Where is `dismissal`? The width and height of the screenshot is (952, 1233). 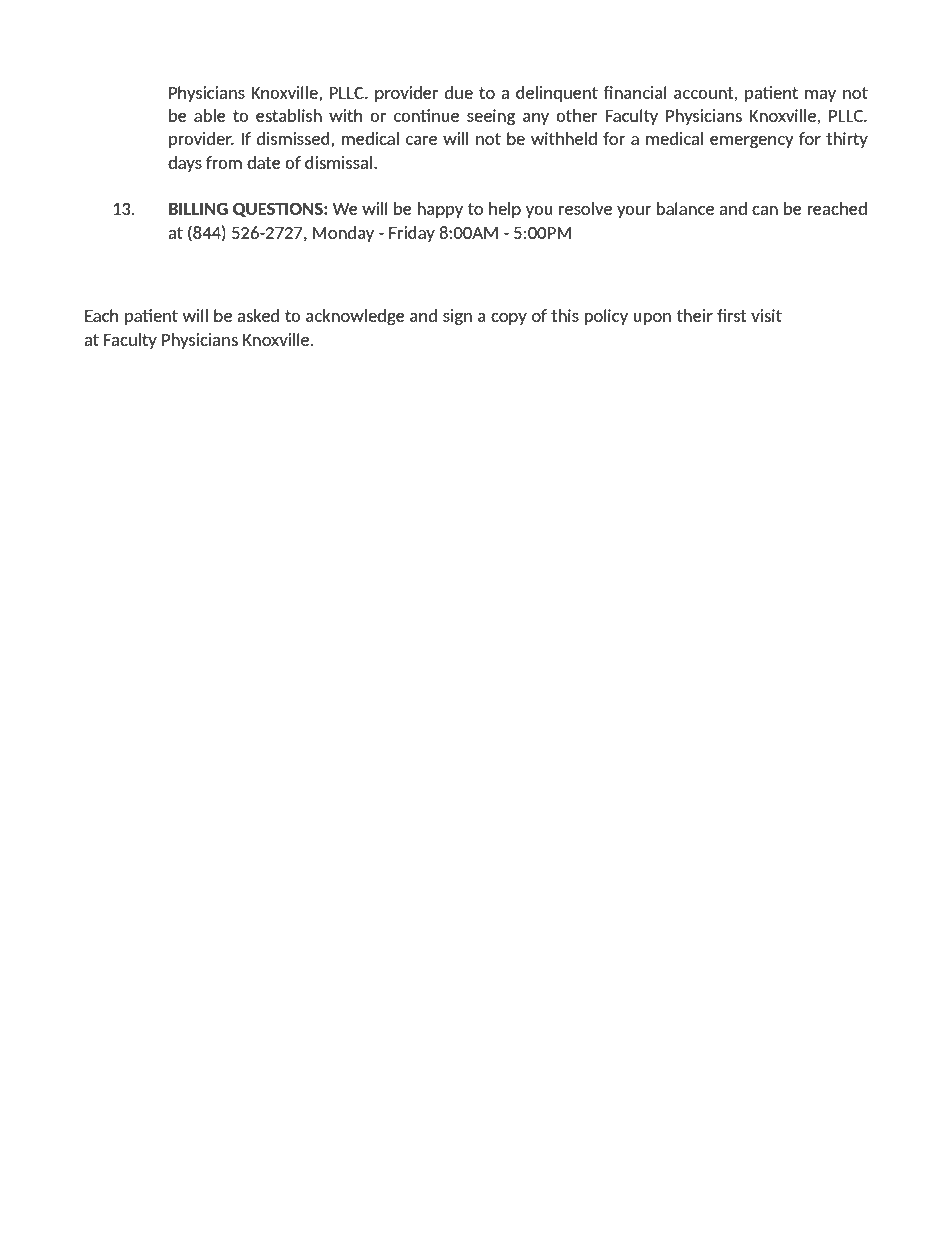
dismissal is located at coordinates (340, 162).
